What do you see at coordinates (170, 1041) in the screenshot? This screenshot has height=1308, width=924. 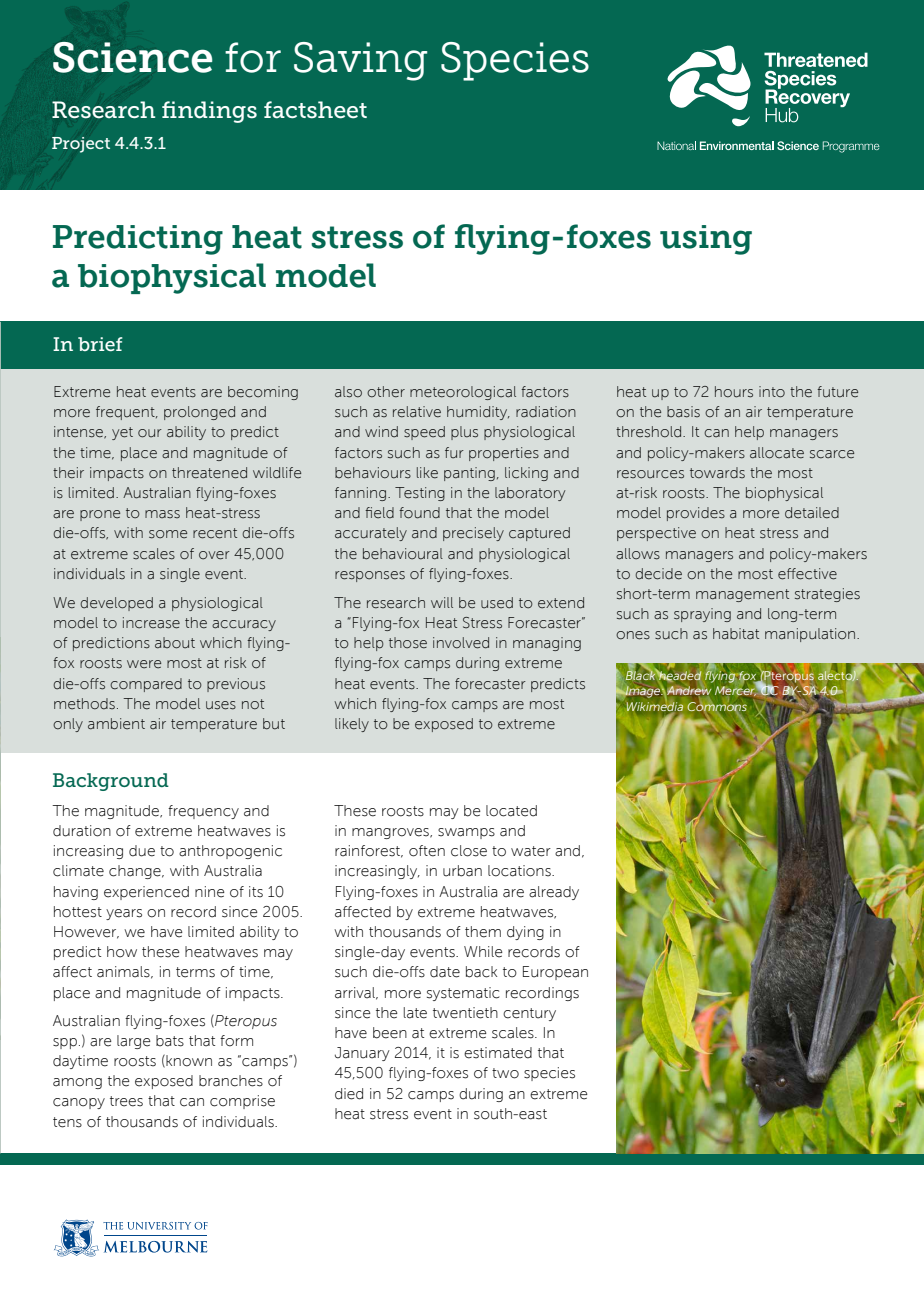 I see `bats` at bounding box center [170, 1041].
